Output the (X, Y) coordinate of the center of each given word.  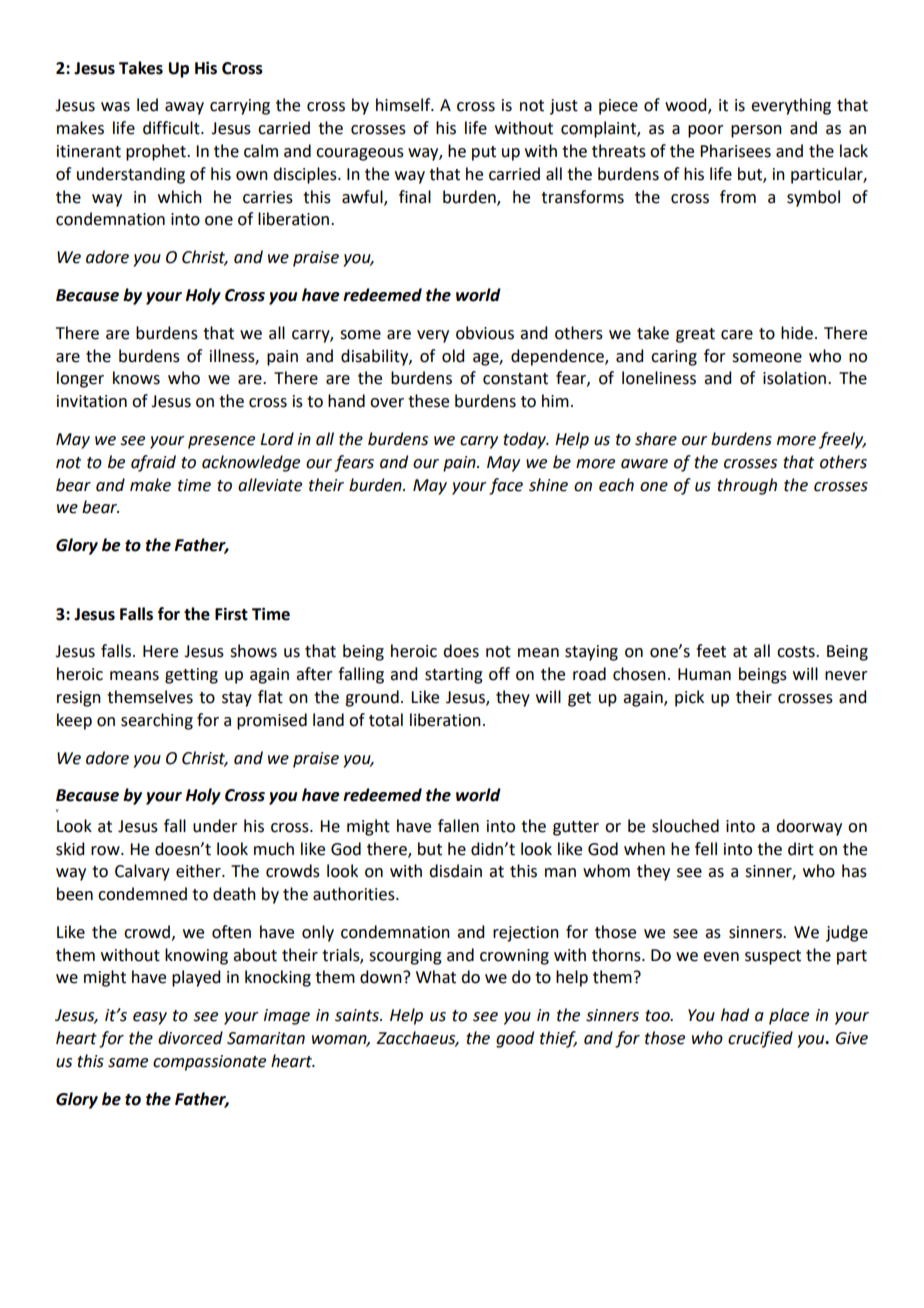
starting (454, 676)
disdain (455, 871)
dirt (801, 849)
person (756, 131)
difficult (172, 128)
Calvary (142, 872)
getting (191, 676)
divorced (190, 1038)
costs (797, 652)
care (737, 335)
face (506, 486)
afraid (153, 463)
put (484, 153)
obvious (485, 333)
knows (136, 378)
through (747, 486)
